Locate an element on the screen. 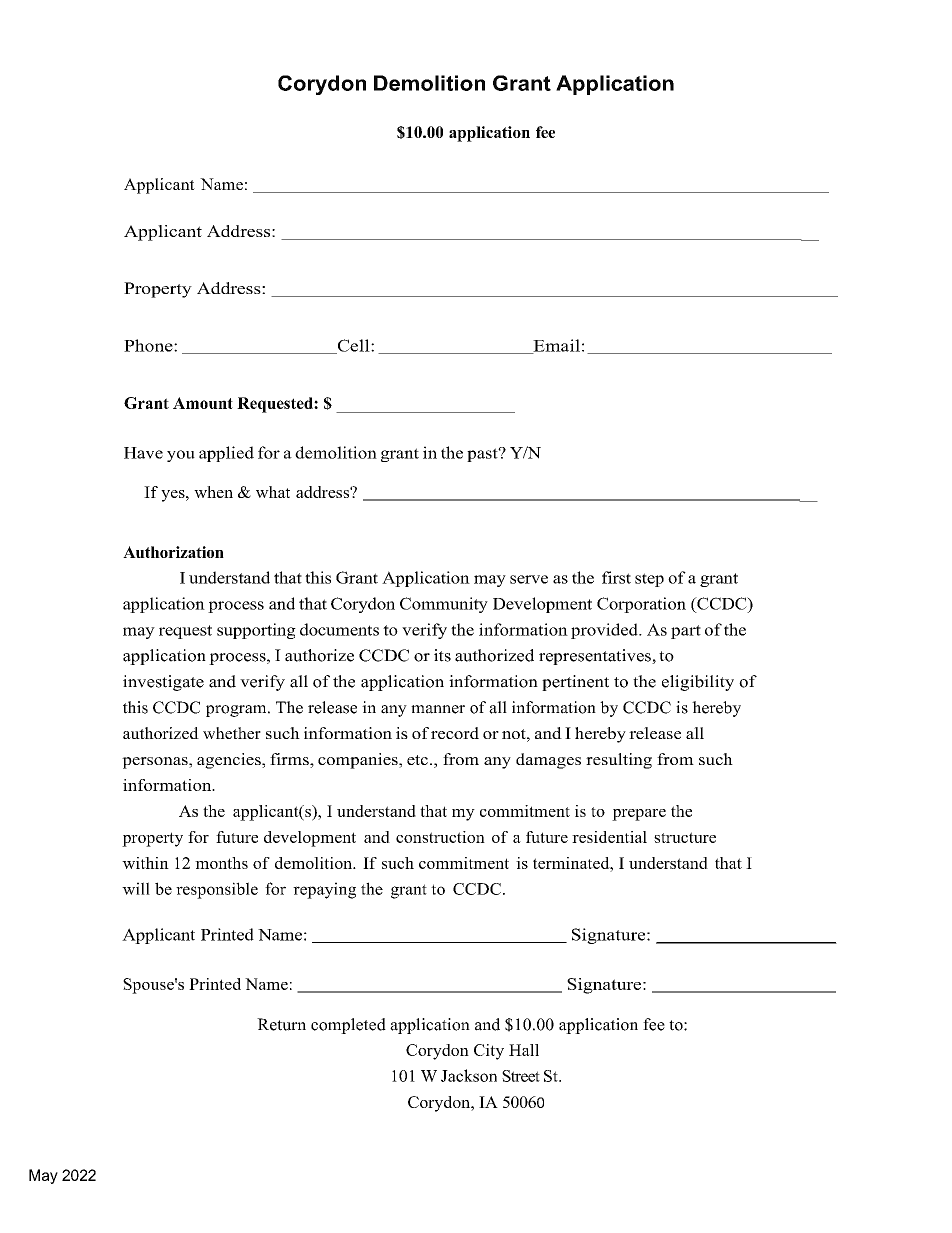  Return is located at coordinates (281, 1024).
